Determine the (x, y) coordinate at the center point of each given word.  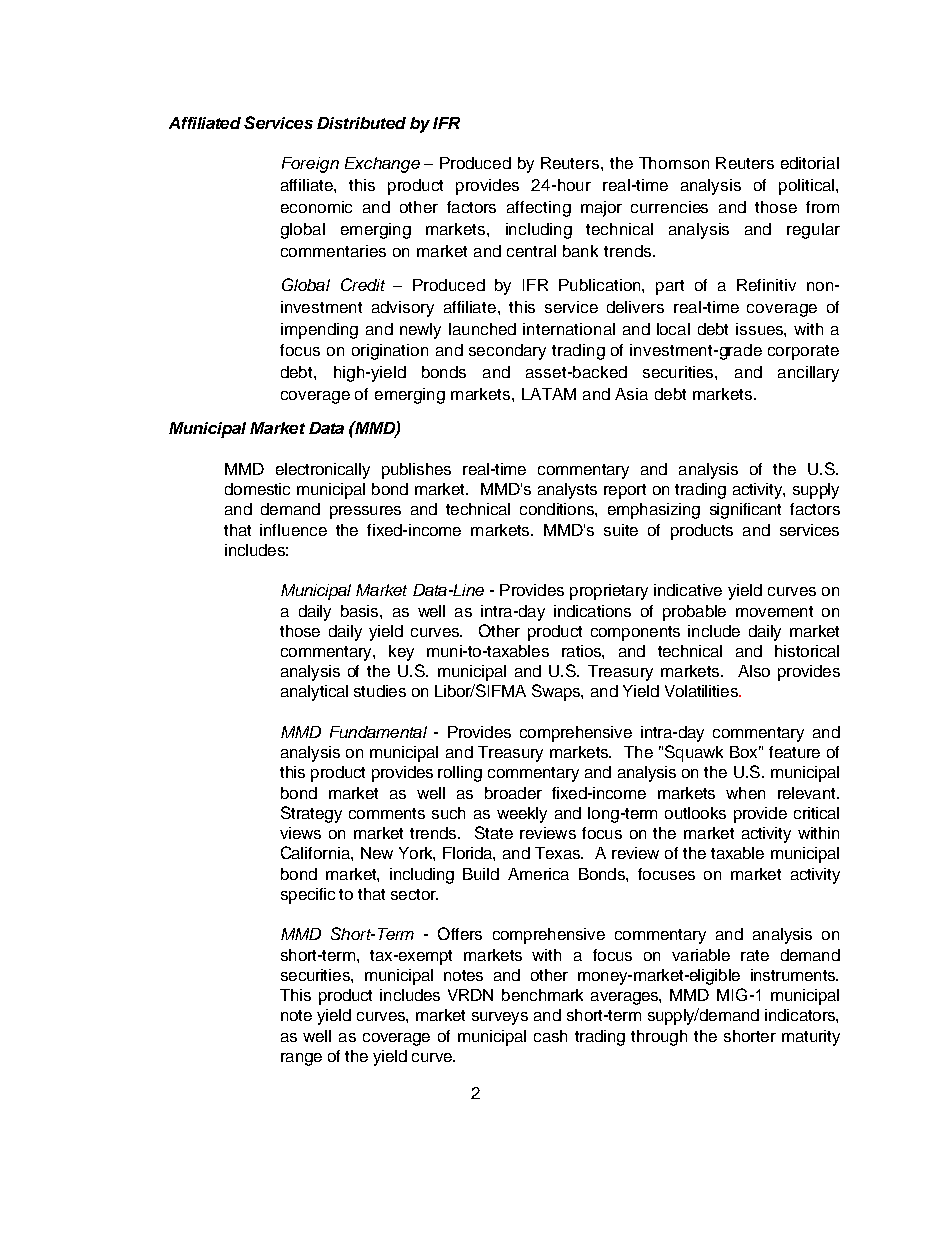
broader (513, 793)
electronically (323, 471)
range (301, 1059)
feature (794, 752)
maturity (811, 1038)
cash (550, 1036)
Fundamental (378, 732)
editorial (810, 163)
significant (745, 511)
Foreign (310, 165)
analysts (567, 491)
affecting (539, 209)
